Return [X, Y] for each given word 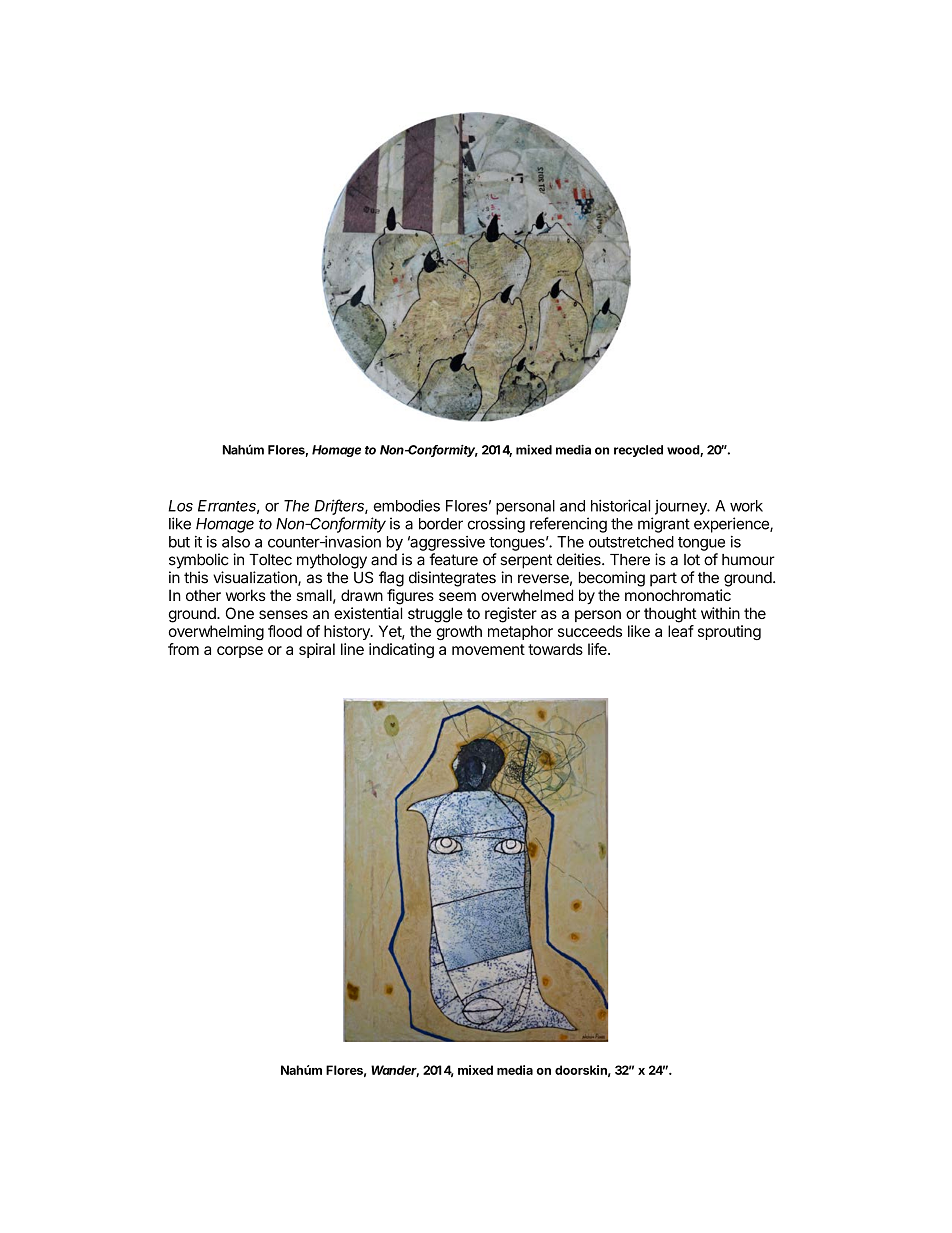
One [240, 613]
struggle [435, 615]
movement [488, 649]
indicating [401, 650]
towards [555, 649]
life [598, 649]
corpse [240, 652]
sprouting [729, 632]
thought [670, 615]
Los [180, 506]
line [352, 649]
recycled [638, 451]
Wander [395, 1071]
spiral [317, 650]
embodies [407, 505]
